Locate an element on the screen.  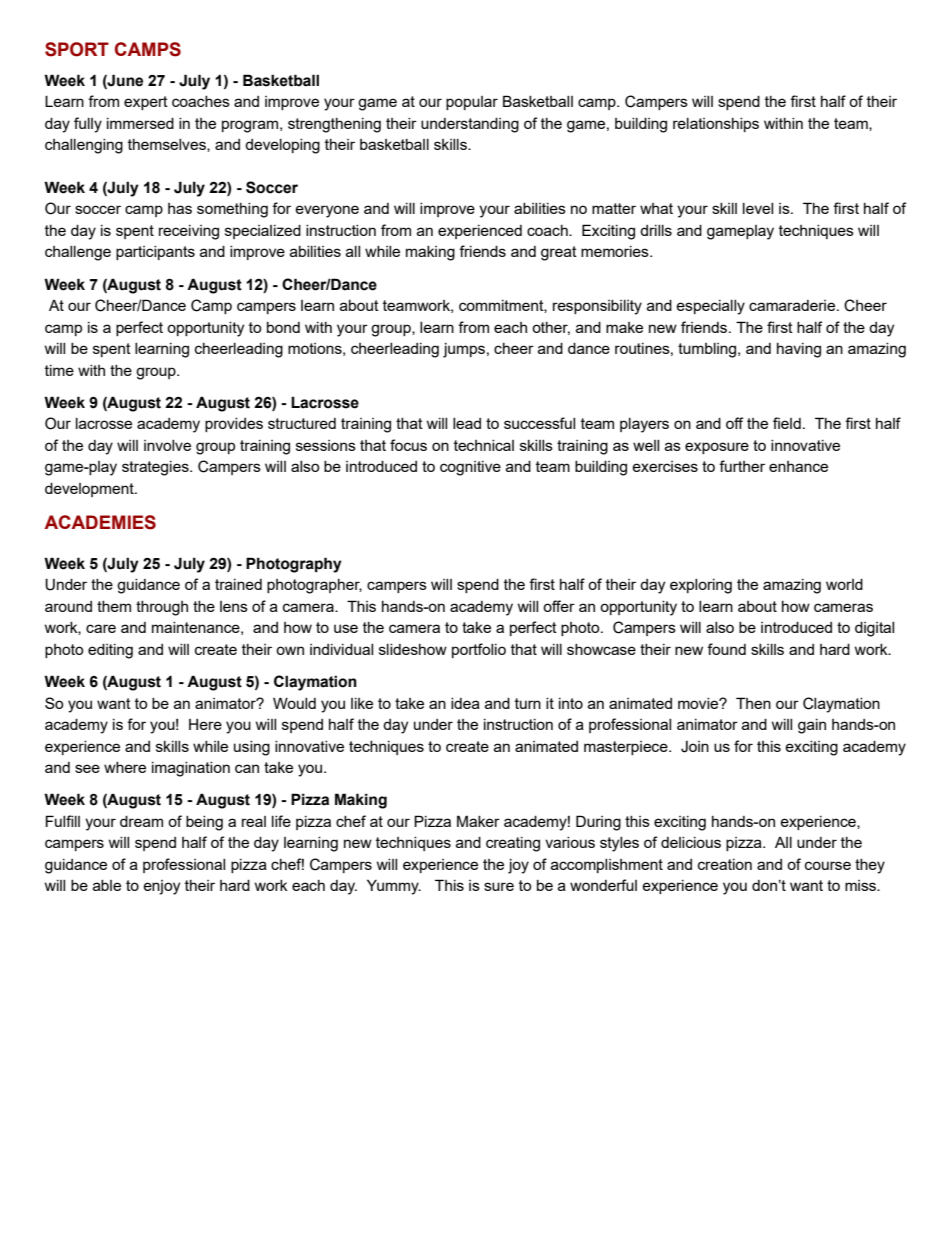
strategies is located at coordinates (156, 468).
